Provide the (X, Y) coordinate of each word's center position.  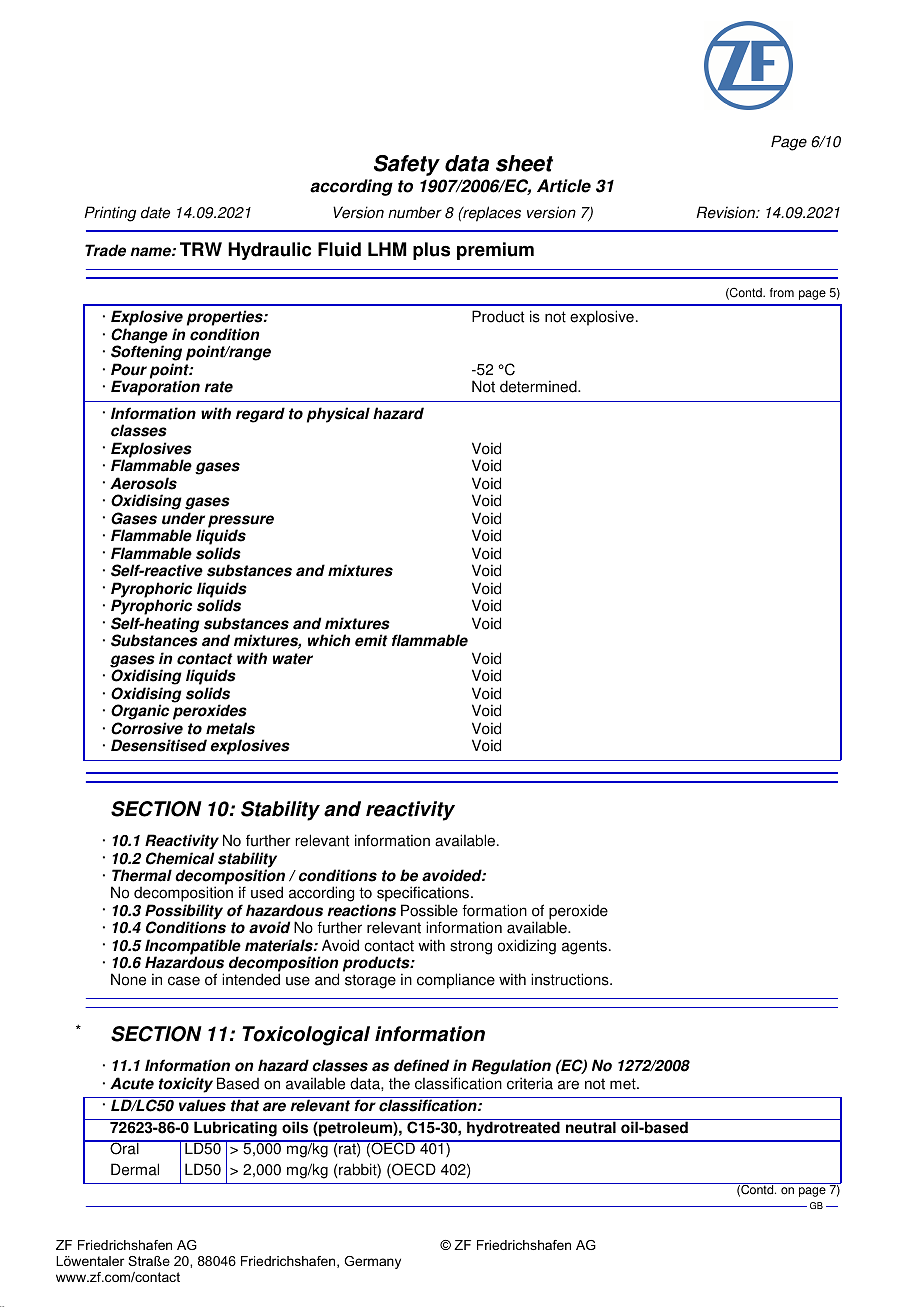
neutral (591, 1126)
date (155, 212)
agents (584, 947)
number (415, 212)
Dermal (135, 1169)
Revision (726, 212)
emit (371, 640)
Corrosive (147, 728)
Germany (372, 1262)
